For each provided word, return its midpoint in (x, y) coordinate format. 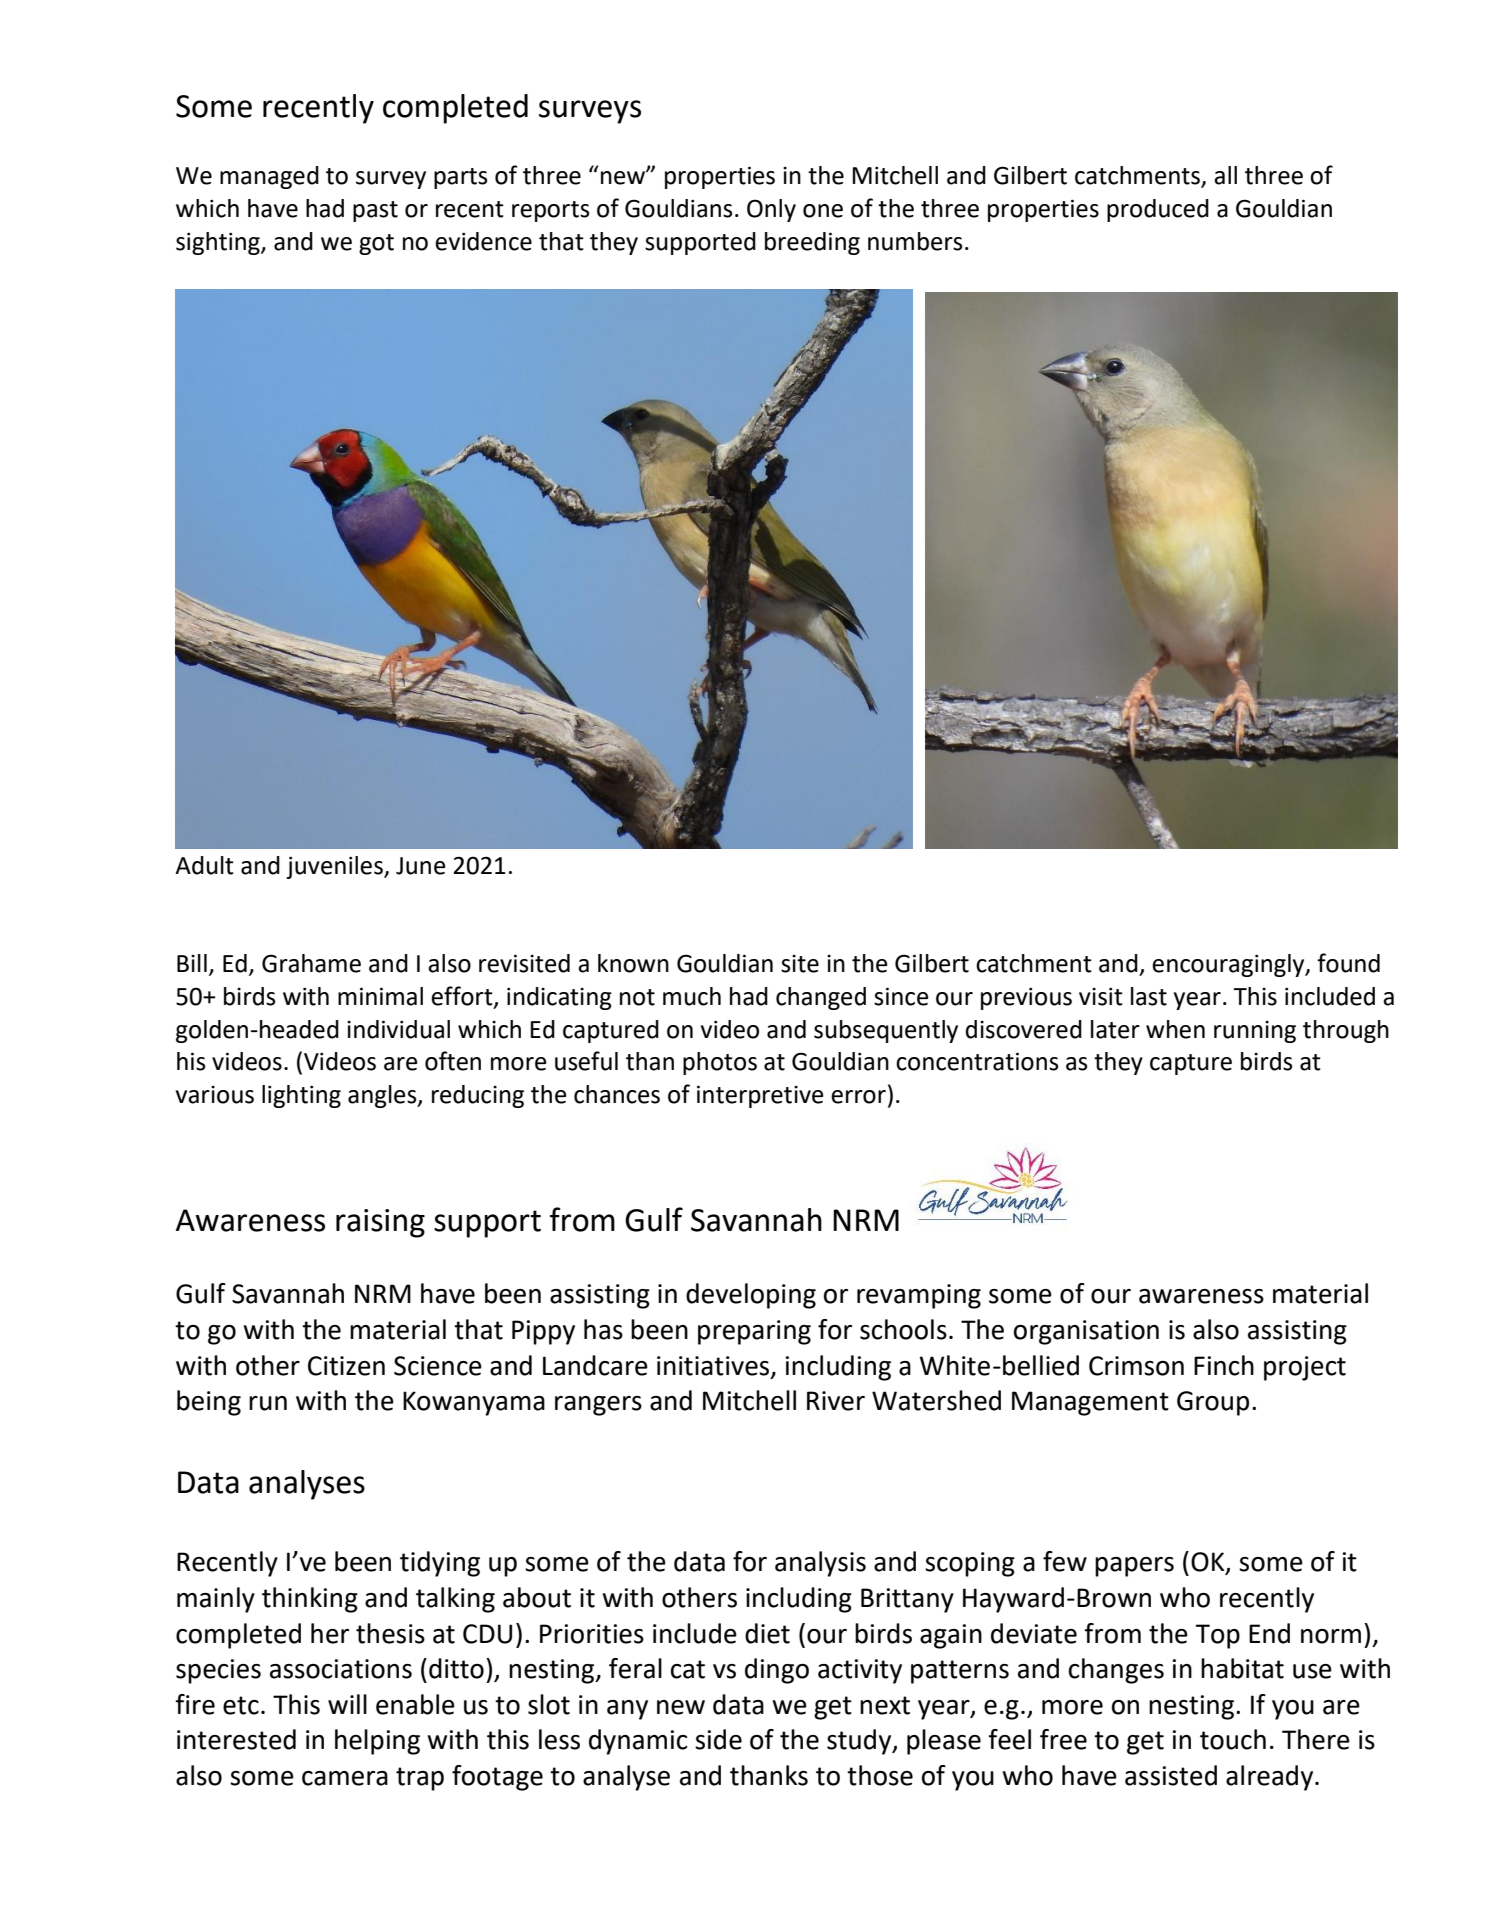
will (347, 1704)
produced (1158, 210)
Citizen (346, 1366)
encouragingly (1229, 965)
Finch (1224, 1365)
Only (771, 210)
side (718, 1739)
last (1149, 996)
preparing (754, 1332)
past (375, 211)
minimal (380, 996)
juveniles (335, 867)
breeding (812, 243)
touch (1233, 1739)
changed (821, 998)
